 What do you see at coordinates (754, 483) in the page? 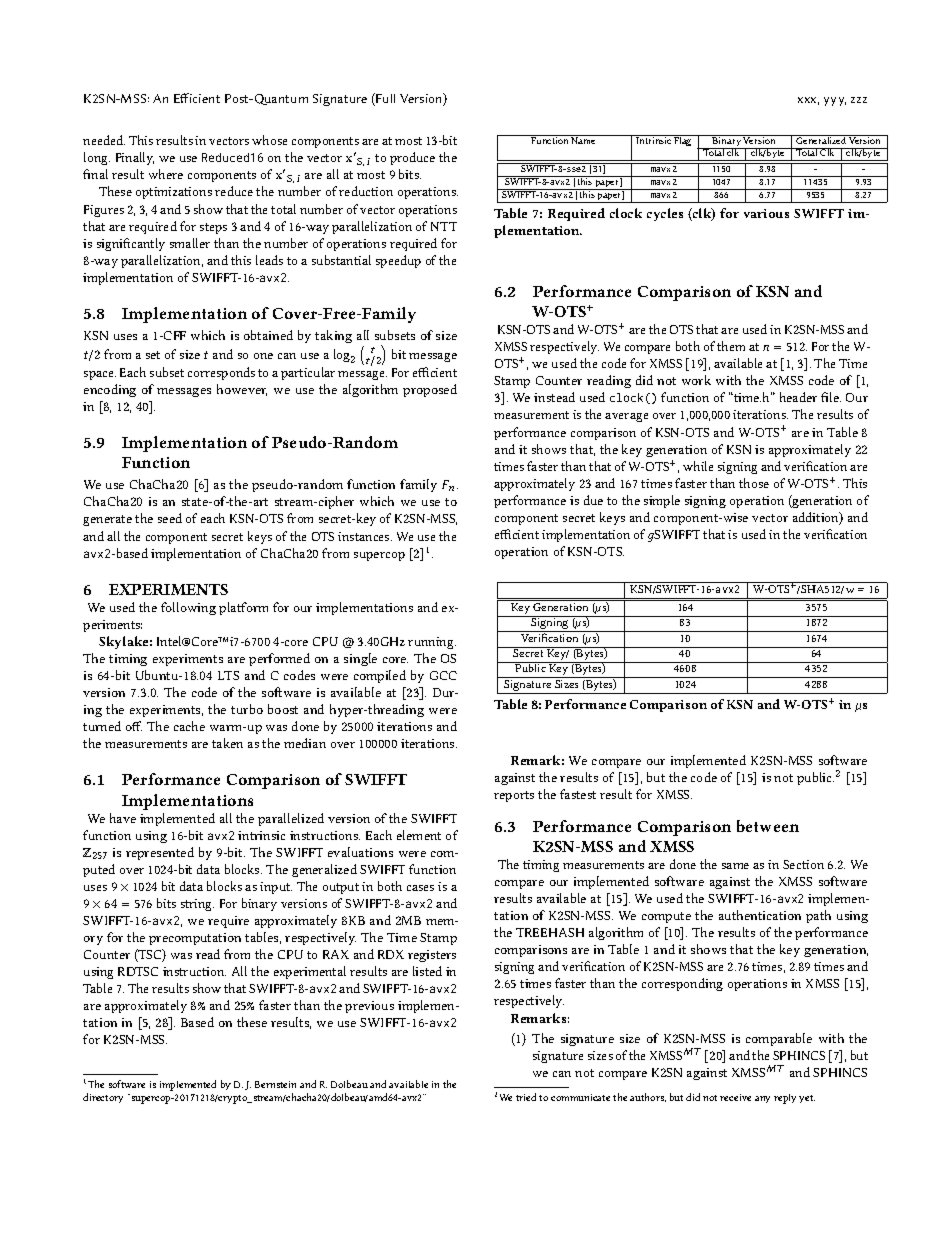
I see `those` at bounding box center [754, 483].
